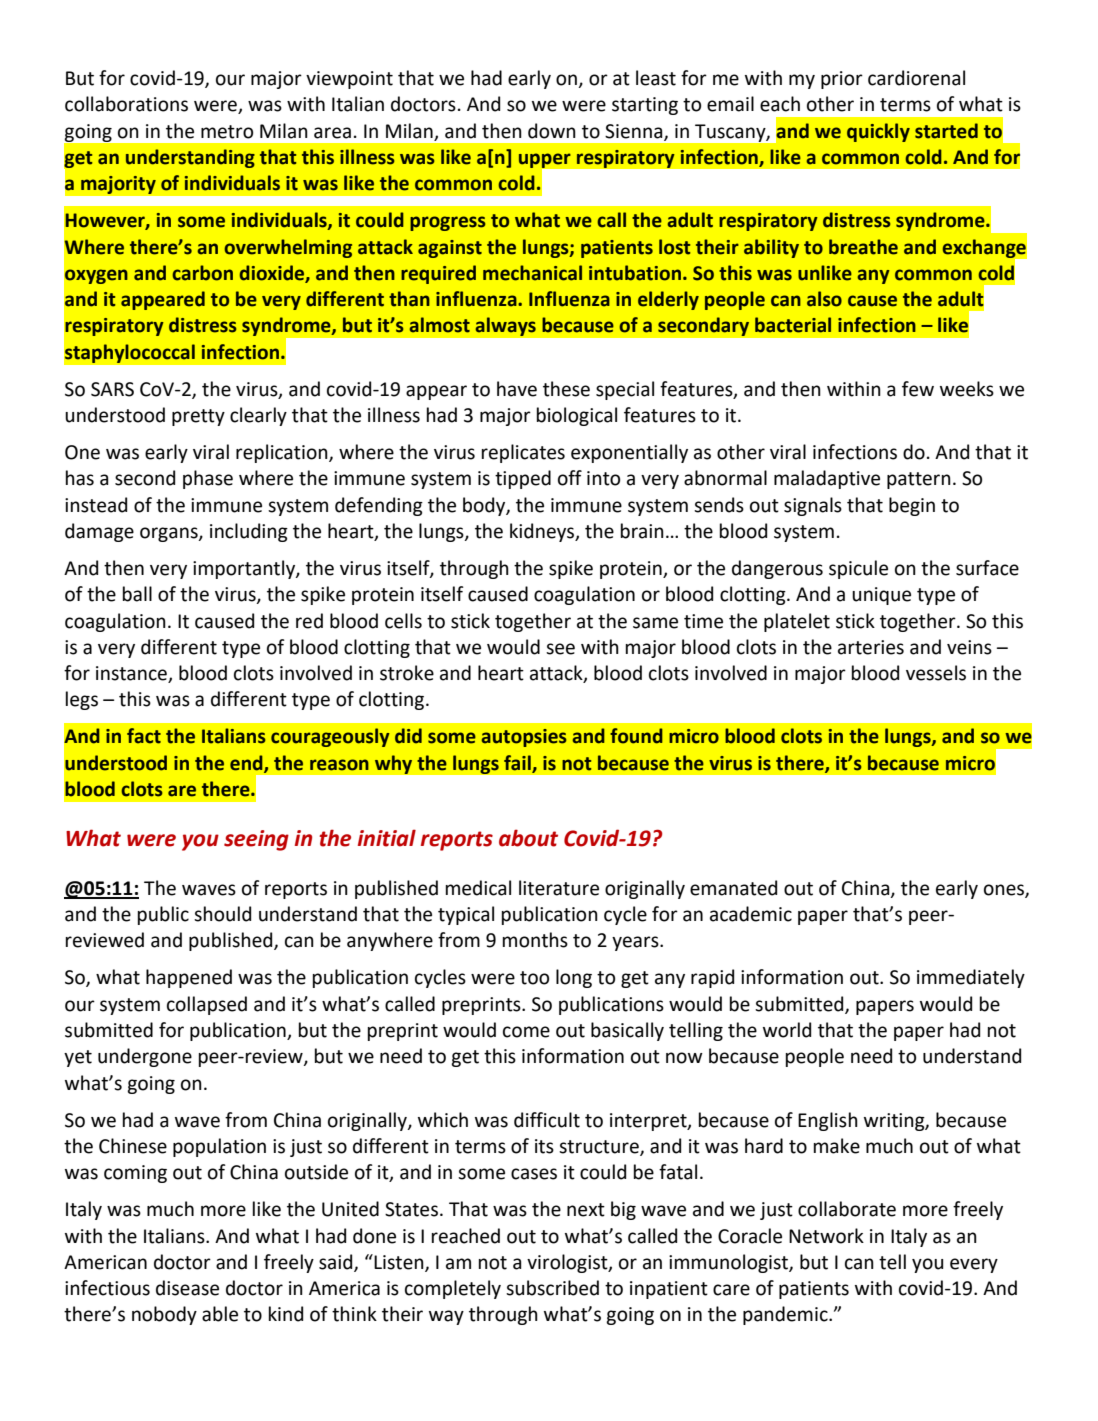 The height and width of the document is (1421, 1098). I want to click on autopsies, so click(524, 738).
